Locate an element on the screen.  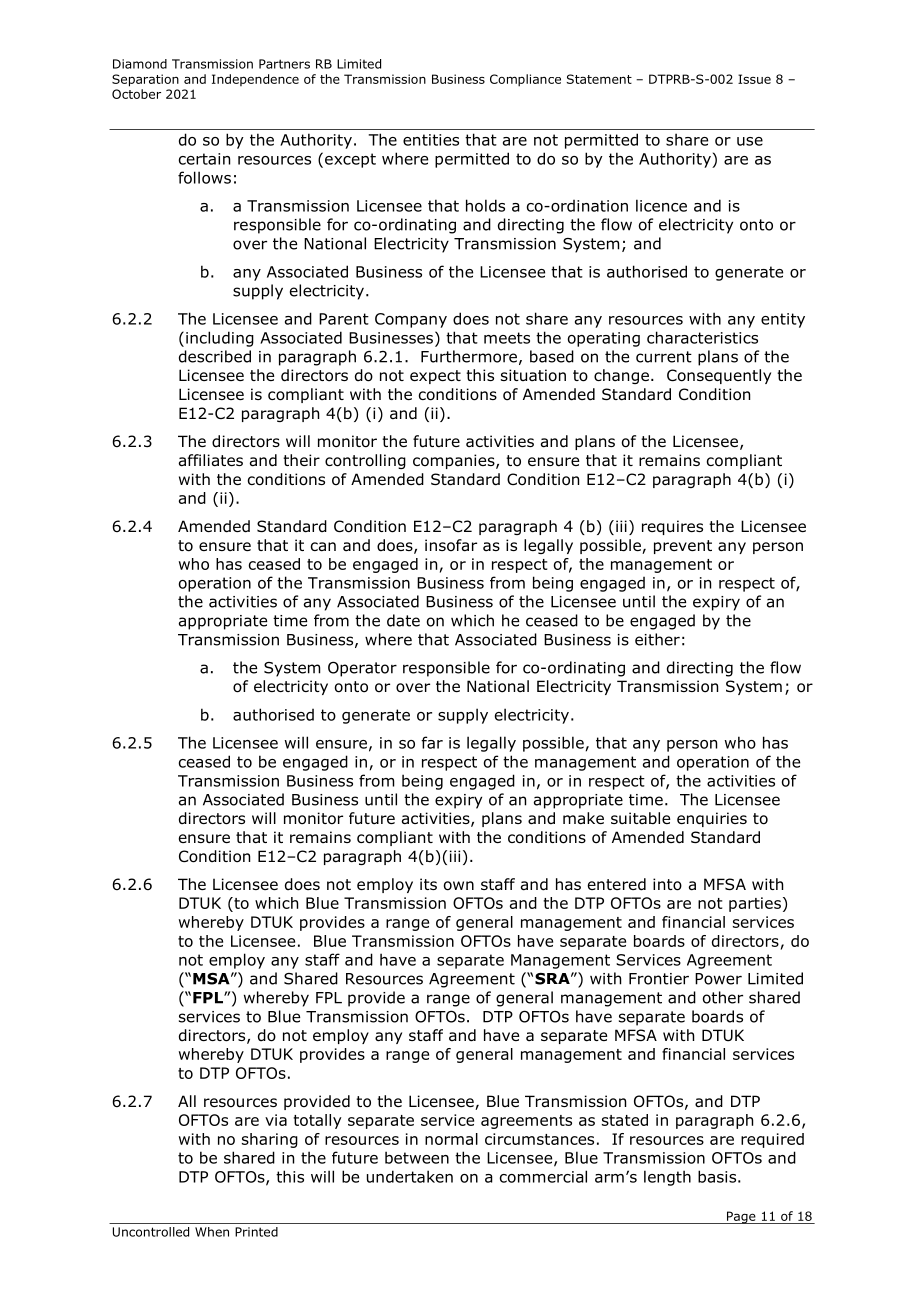
undertaken is located at coordinates (410, 1176).
